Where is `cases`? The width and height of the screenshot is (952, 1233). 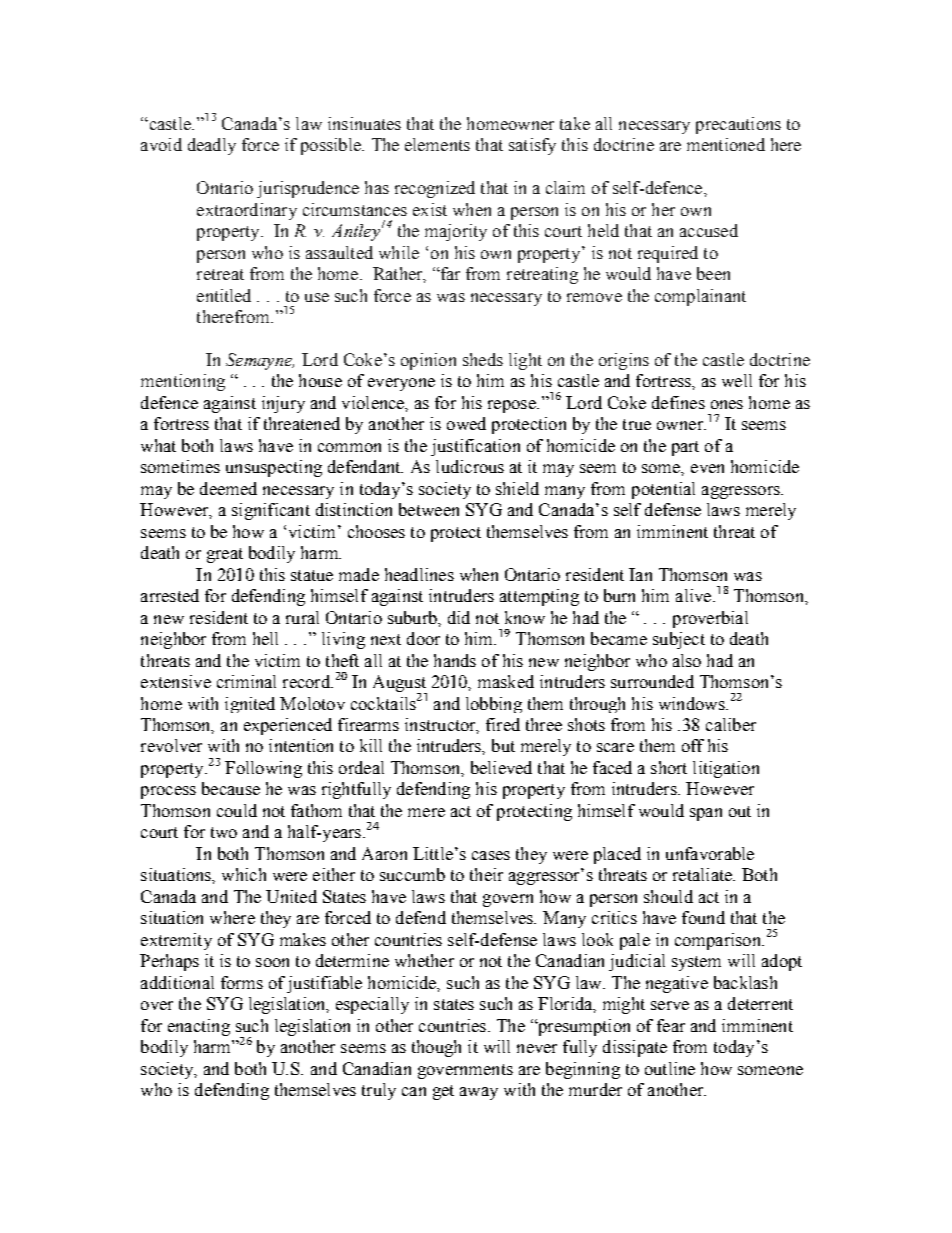 cases is located at coordinates (491, 855).
